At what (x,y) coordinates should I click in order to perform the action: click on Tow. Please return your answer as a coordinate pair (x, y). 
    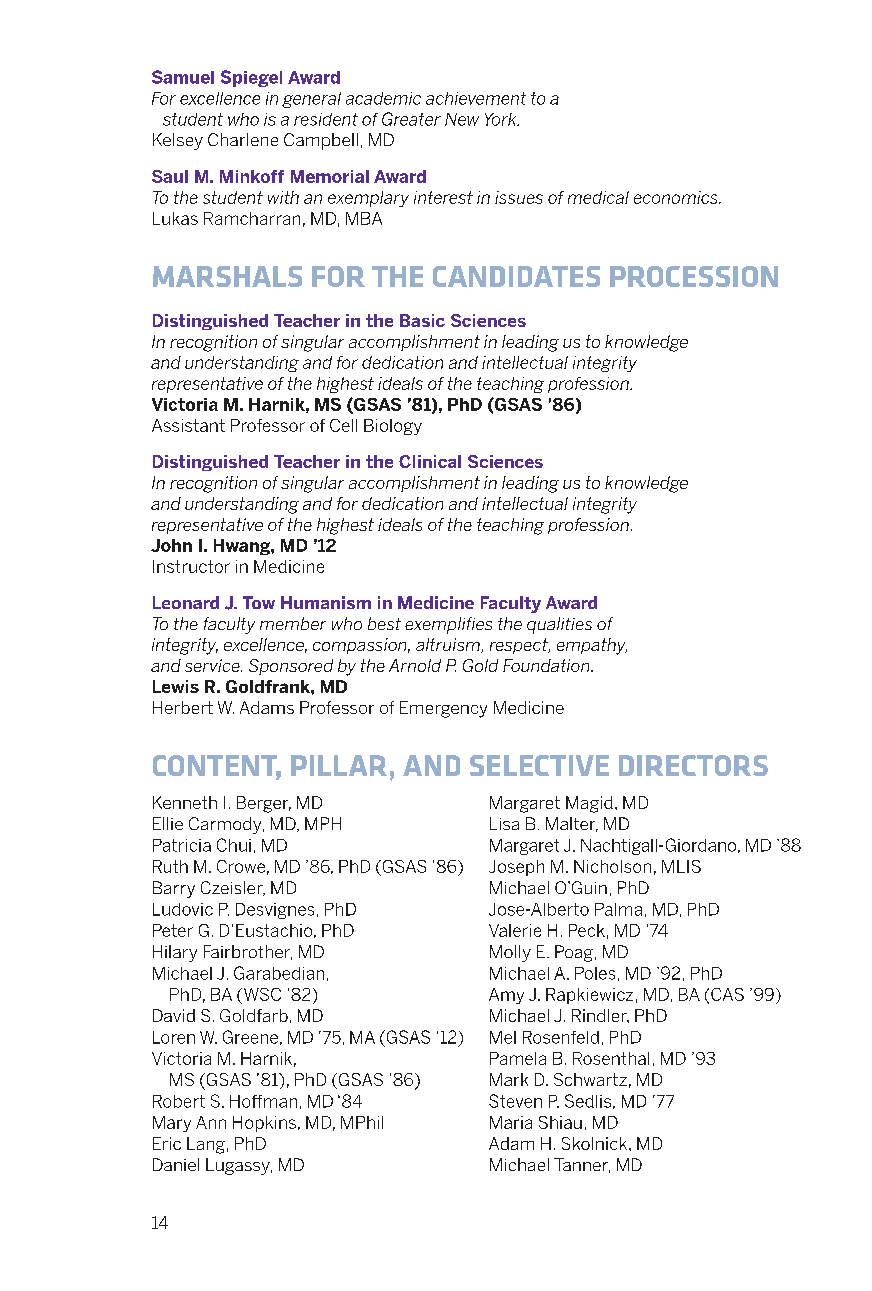
    Looking at the image, I should click on (259, 602).
